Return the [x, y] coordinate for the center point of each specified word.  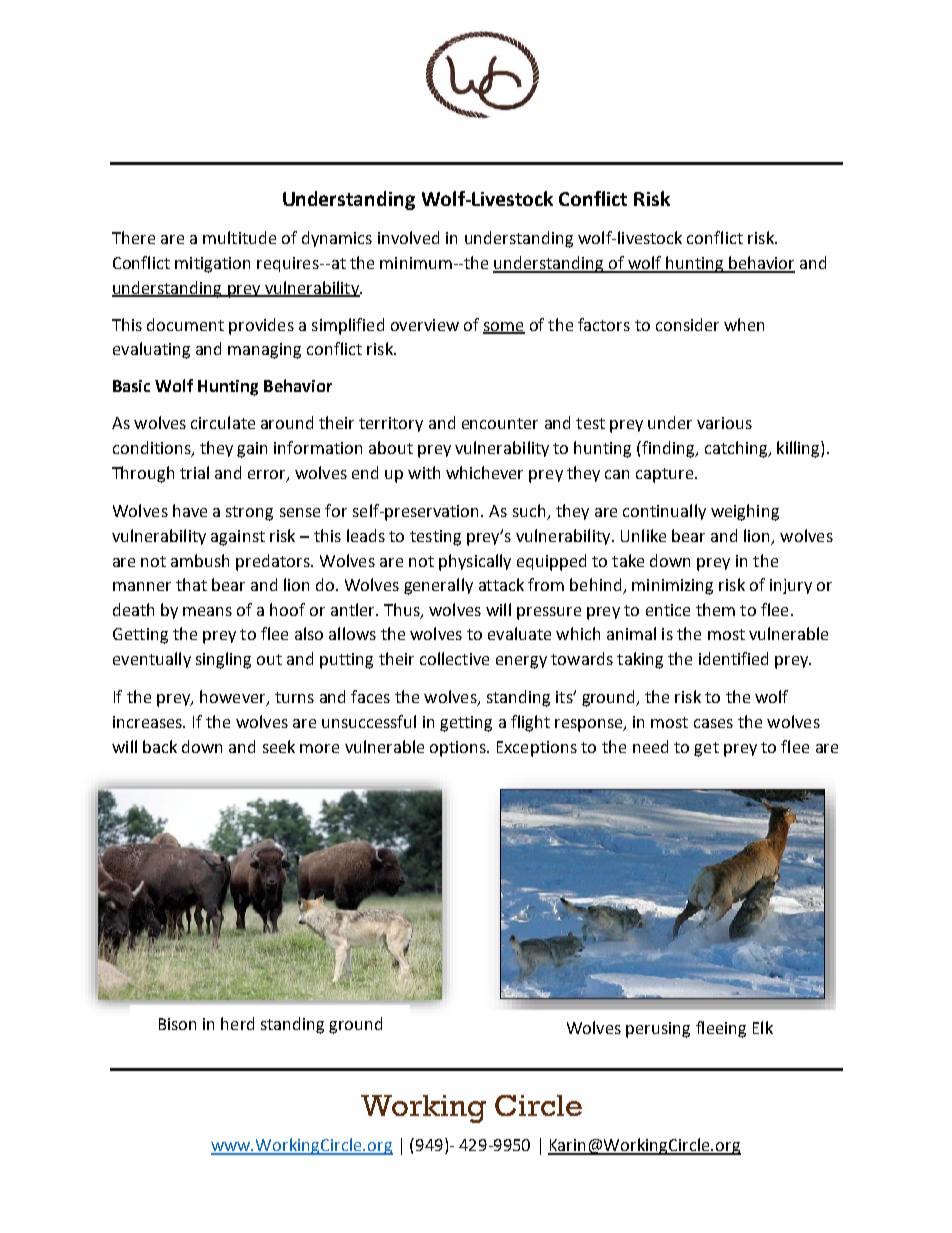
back [160, 746]
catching [737, 449]
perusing [658, 1030]
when [744, 324]
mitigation [212, 265]
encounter [500, 423]
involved [408, 237]
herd [237, 1023]
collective [454, 658]
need [650, 746]
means [207, 611]
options [459, 749]
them [715, 609]
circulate [223, 422]
